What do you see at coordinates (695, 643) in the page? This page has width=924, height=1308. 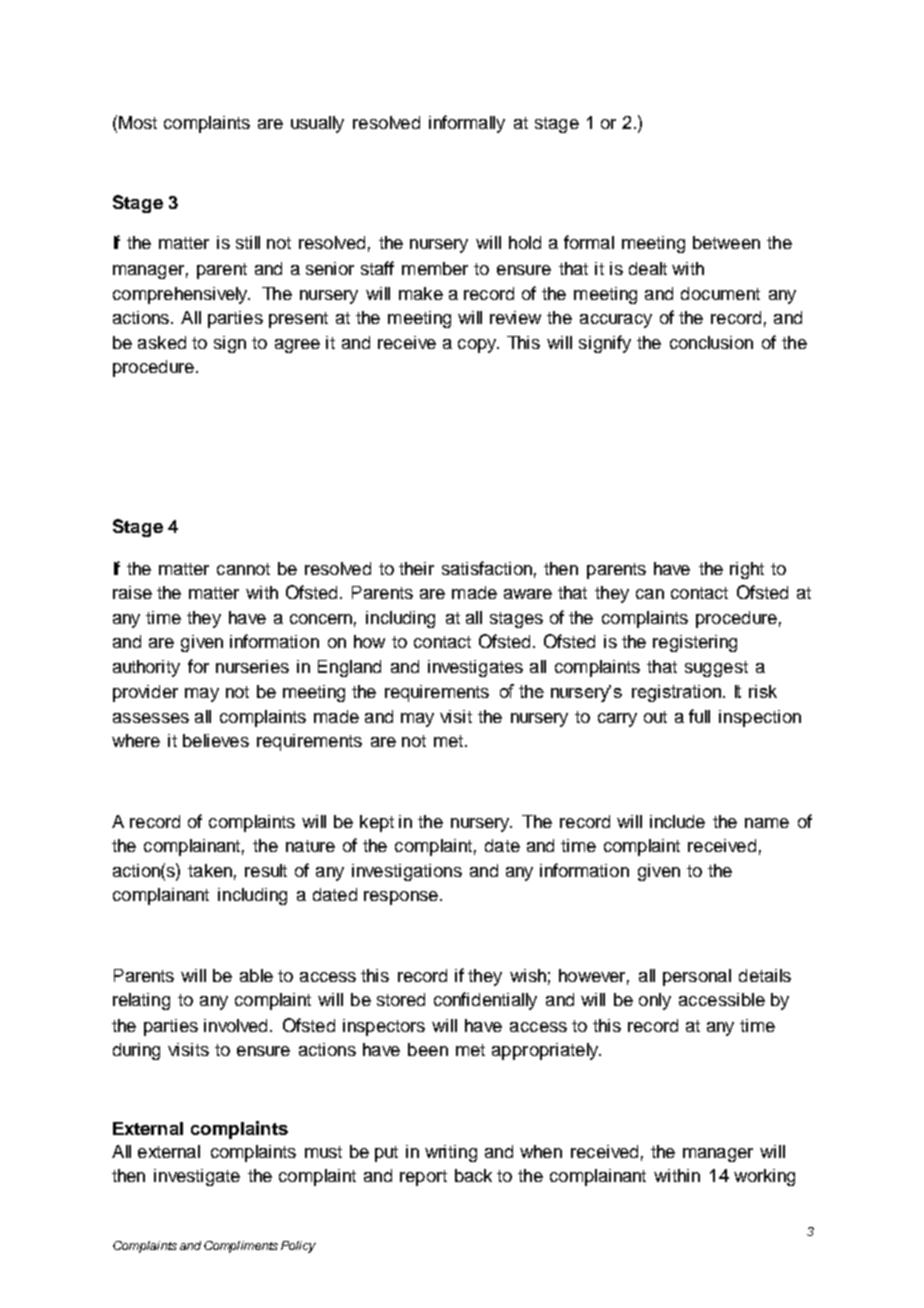 I see `registering` at bounding box center [695, 643].
